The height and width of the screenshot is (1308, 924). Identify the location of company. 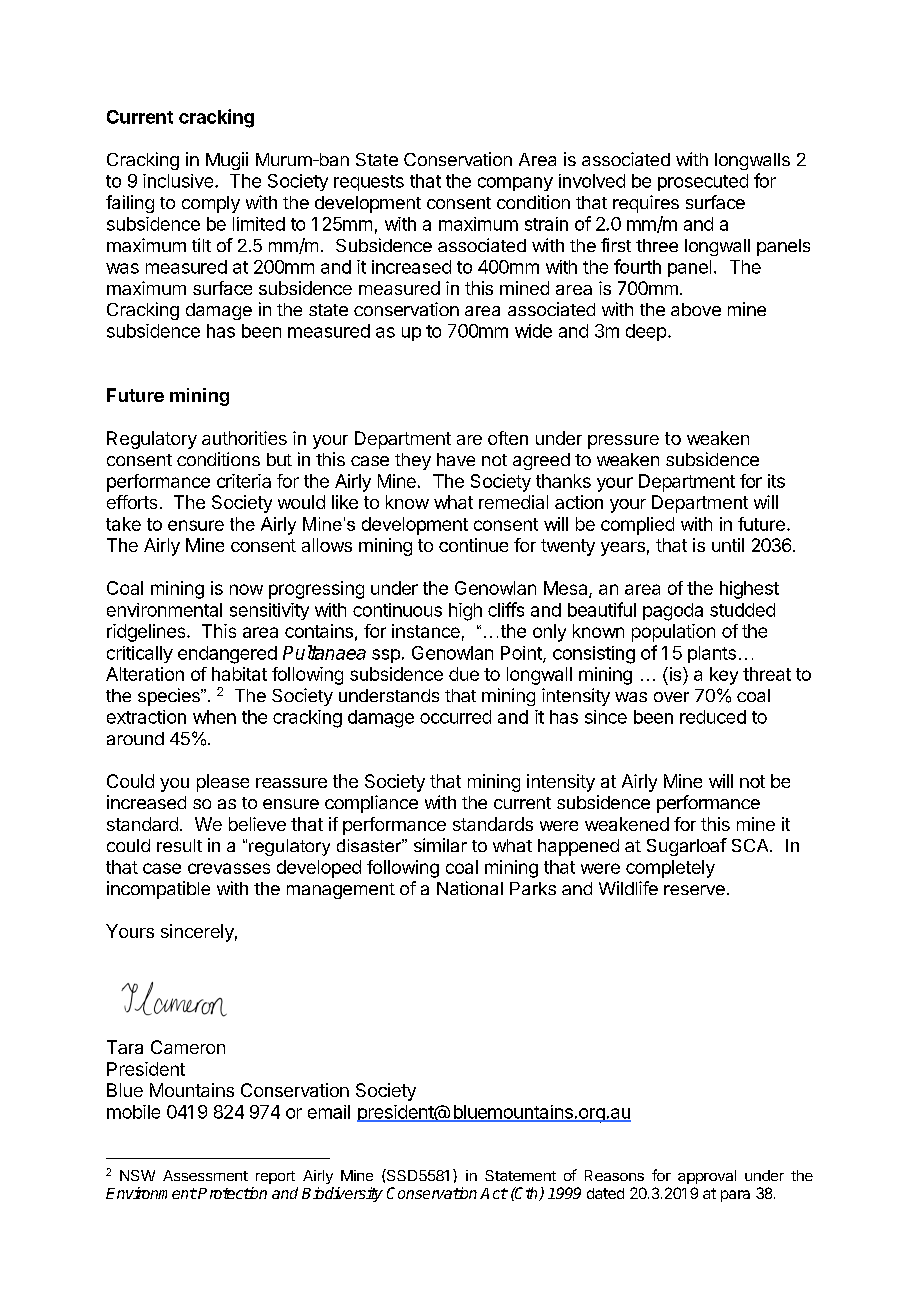
(515, 184).
